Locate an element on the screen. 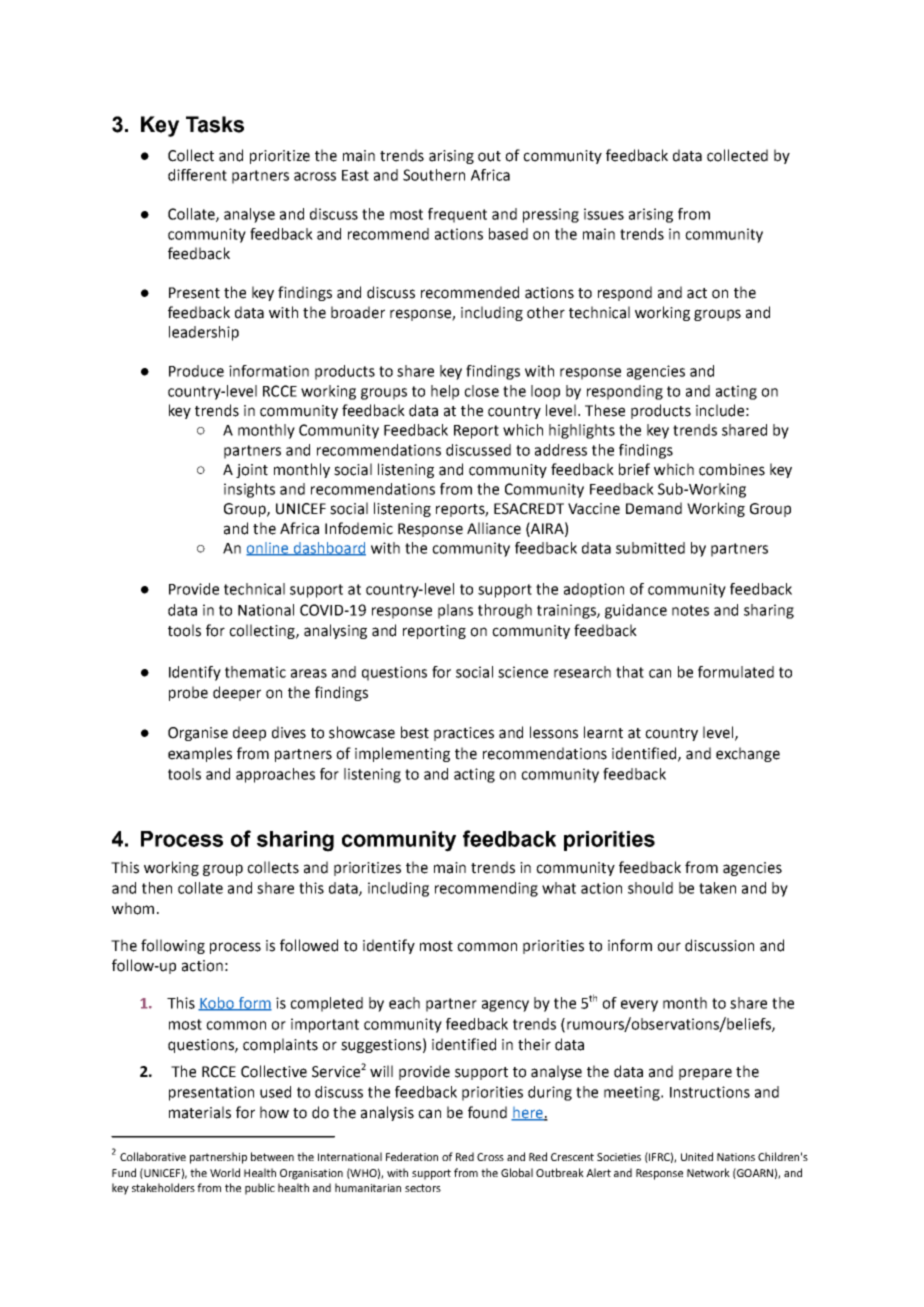 The width and height of the screenshot is (924, 1307). that is located at coordinates (630, 672).
